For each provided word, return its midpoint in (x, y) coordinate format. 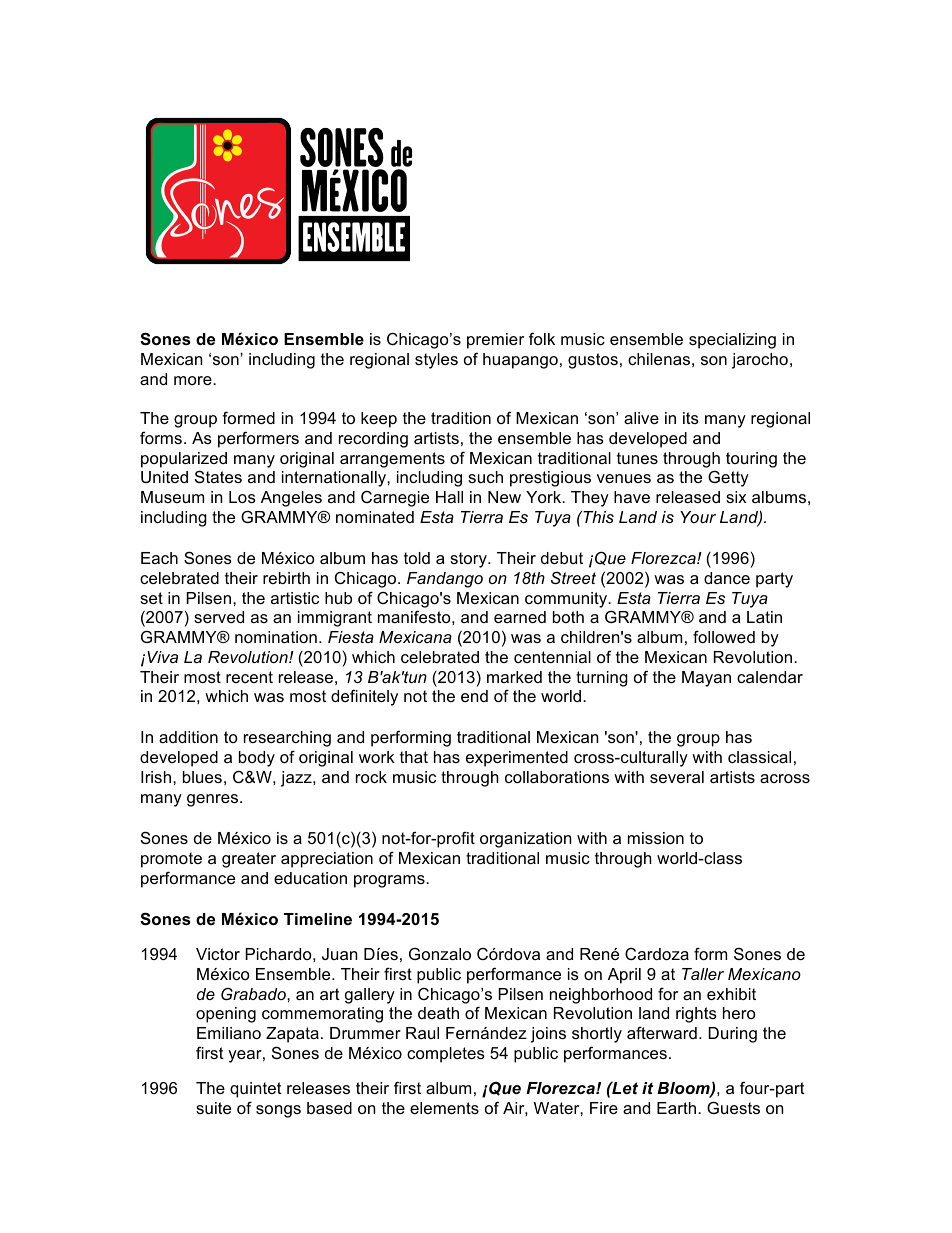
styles (436, 361)
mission (656, 838)
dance (727, 578)
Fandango (445, 580)
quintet (256, 1090)
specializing (732, 341)
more (194, 380)
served (219, 617)
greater (249, 860)
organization (525, 840)
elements (444, 1108)
